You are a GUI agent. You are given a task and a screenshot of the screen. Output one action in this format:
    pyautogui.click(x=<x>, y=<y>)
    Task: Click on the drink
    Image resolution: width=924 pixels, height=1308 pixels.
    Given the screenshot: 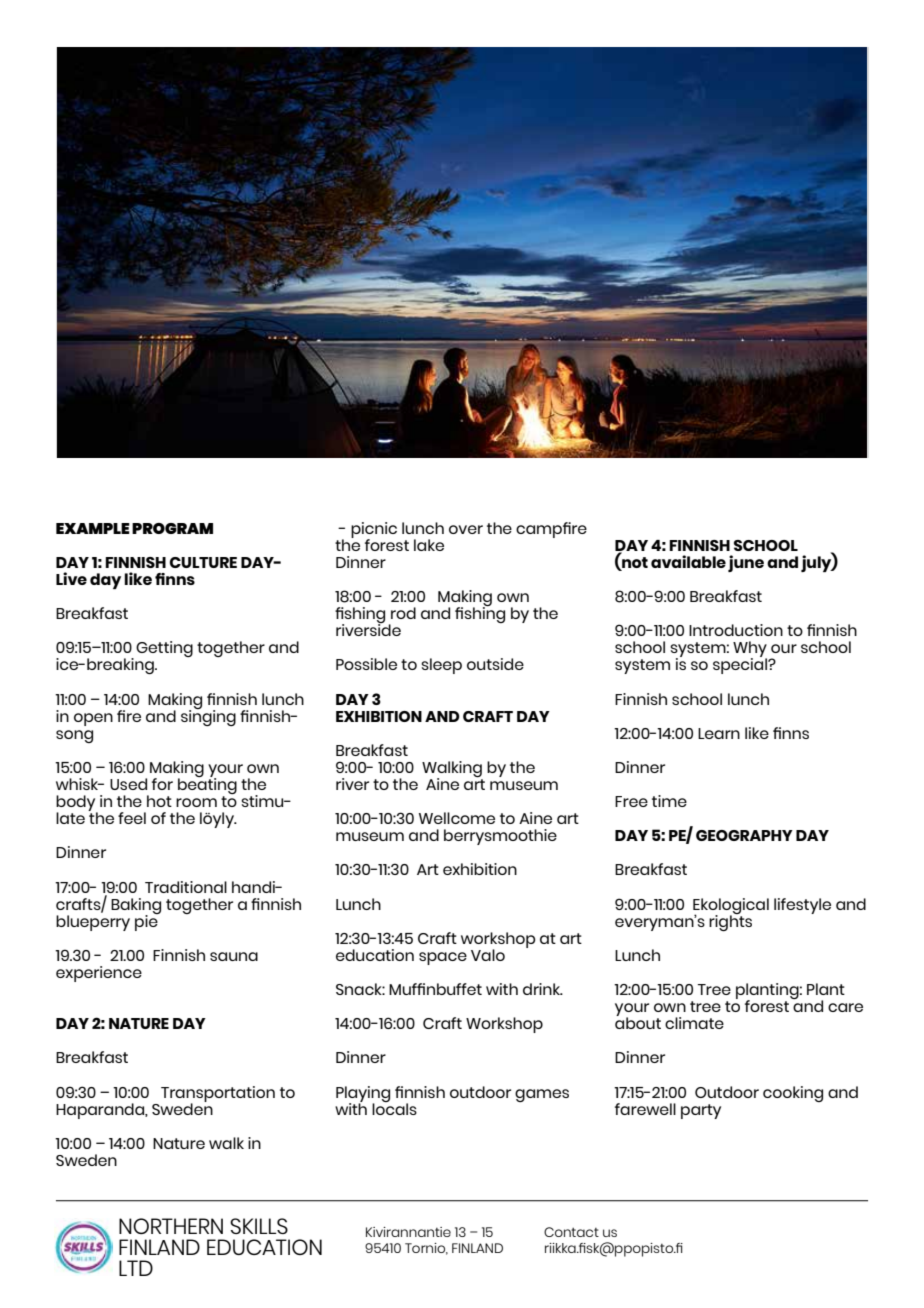 What is the action you would take?
    pyautogui.click(x=543, y=989)
